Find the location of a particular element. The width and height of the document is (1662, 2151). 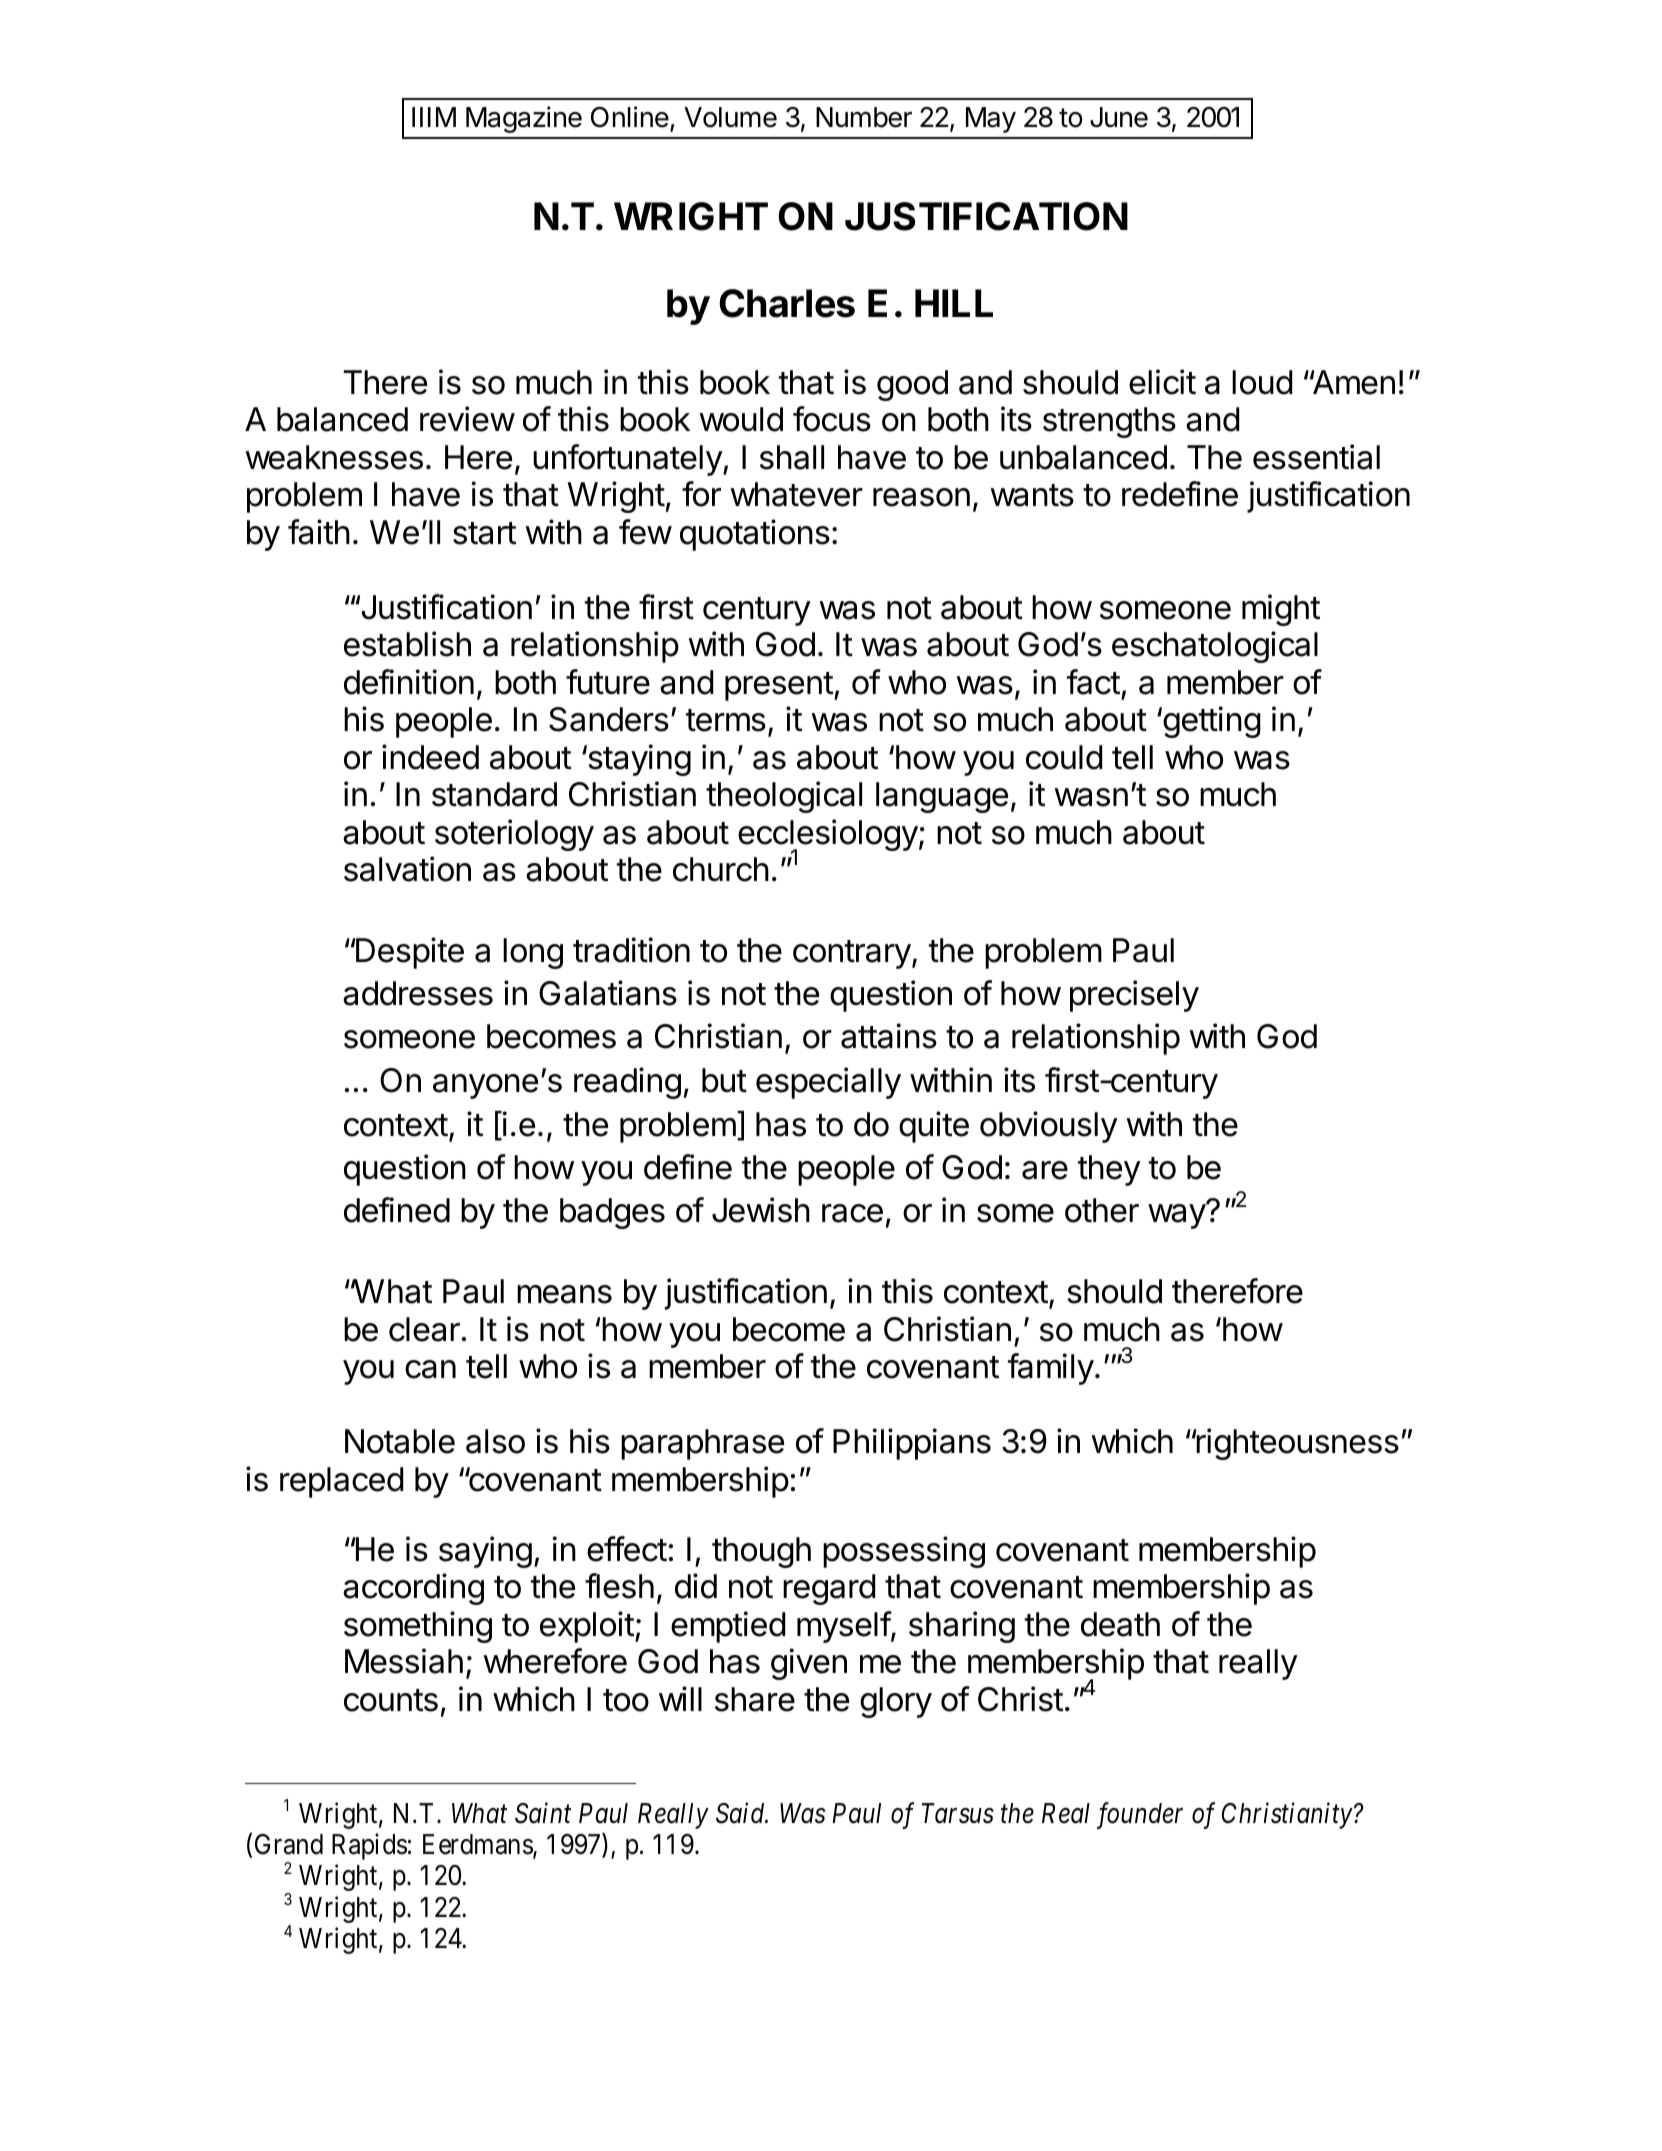

Rapids is located at coordinates (369, 1846).
